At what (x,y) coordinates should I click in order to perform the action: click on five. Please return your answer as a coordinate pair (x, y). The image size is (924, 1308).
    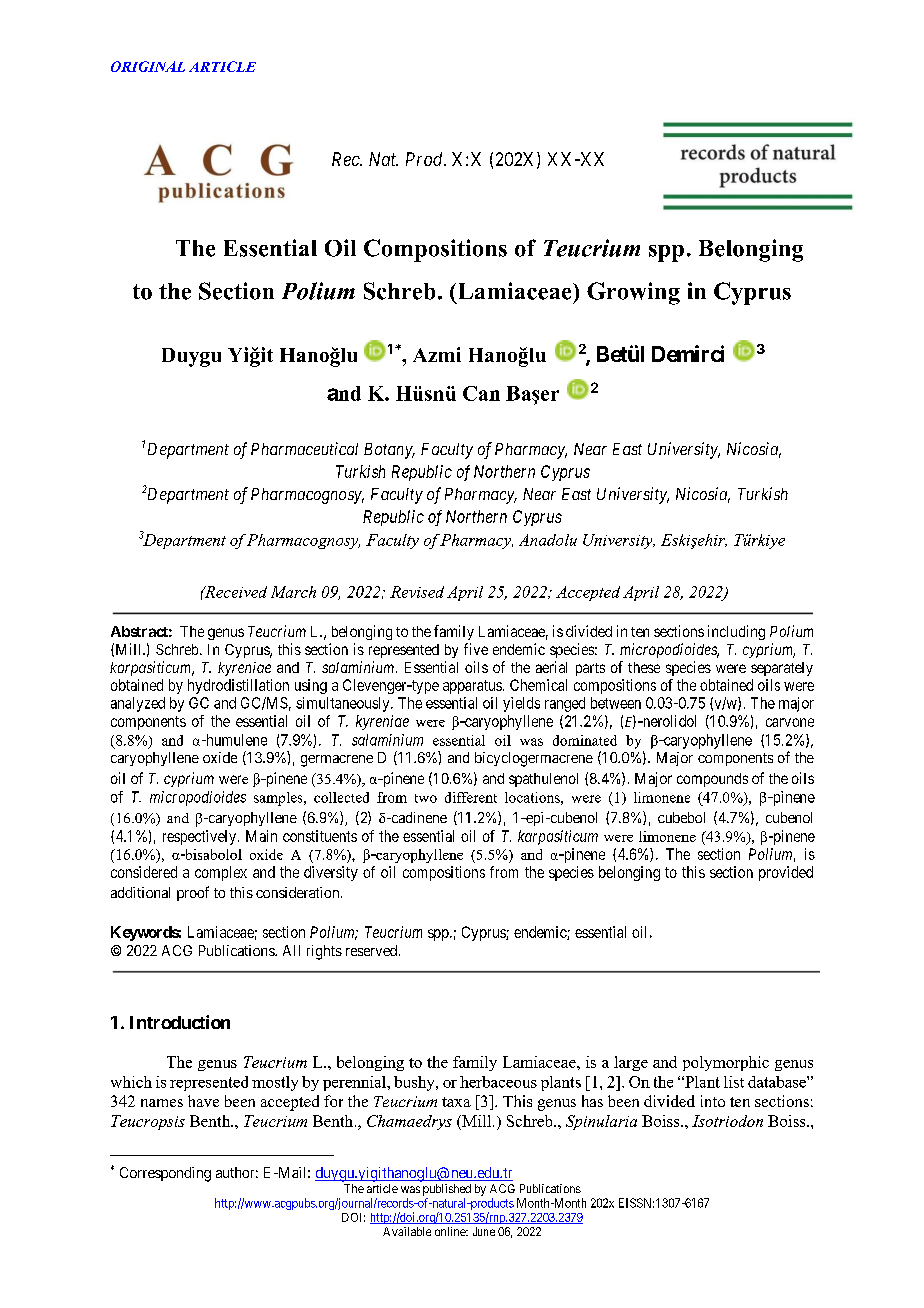
    Looking at the image, I should click on (476, 649).
